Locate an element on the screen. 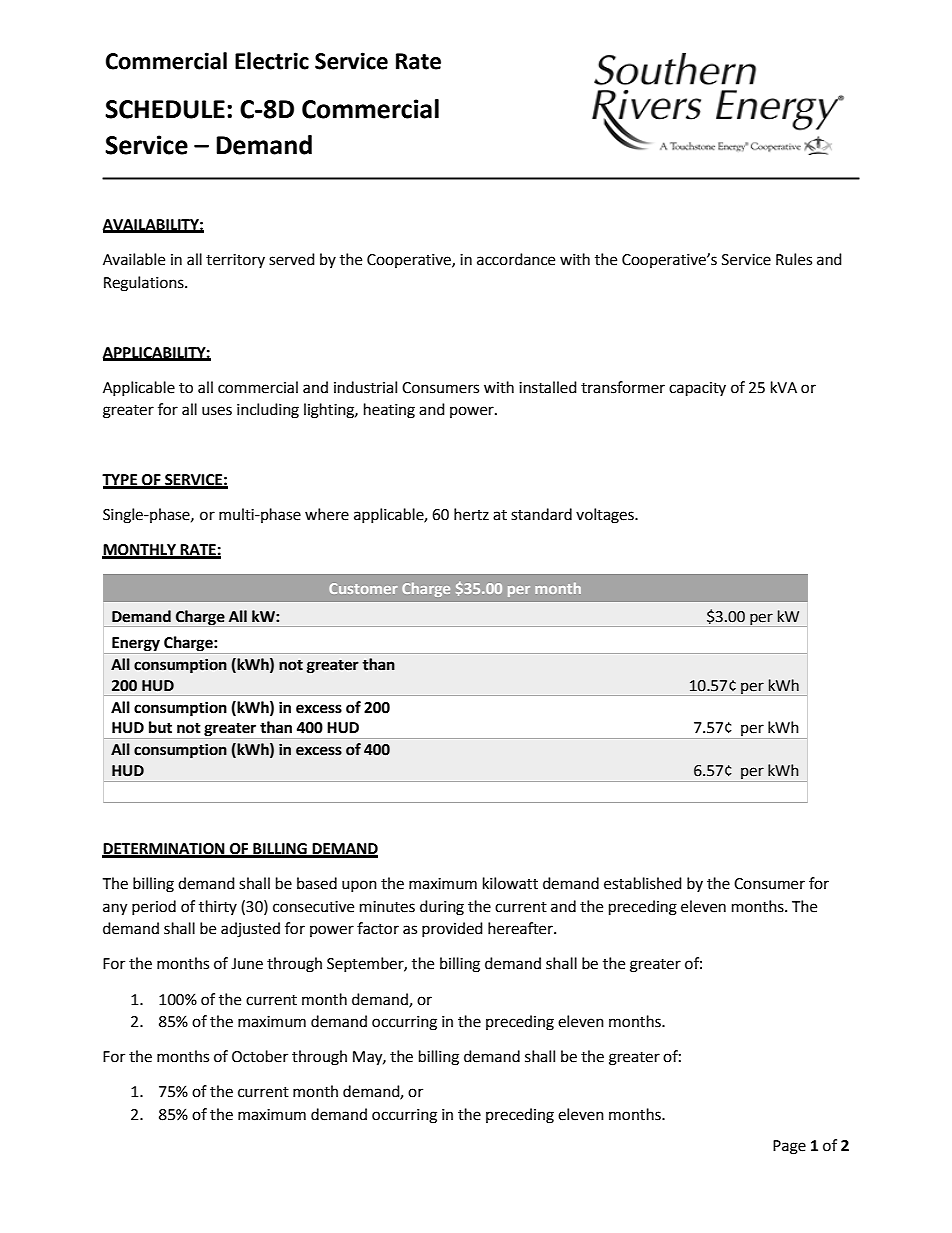  Energy is located at coordinates (136, 644).
